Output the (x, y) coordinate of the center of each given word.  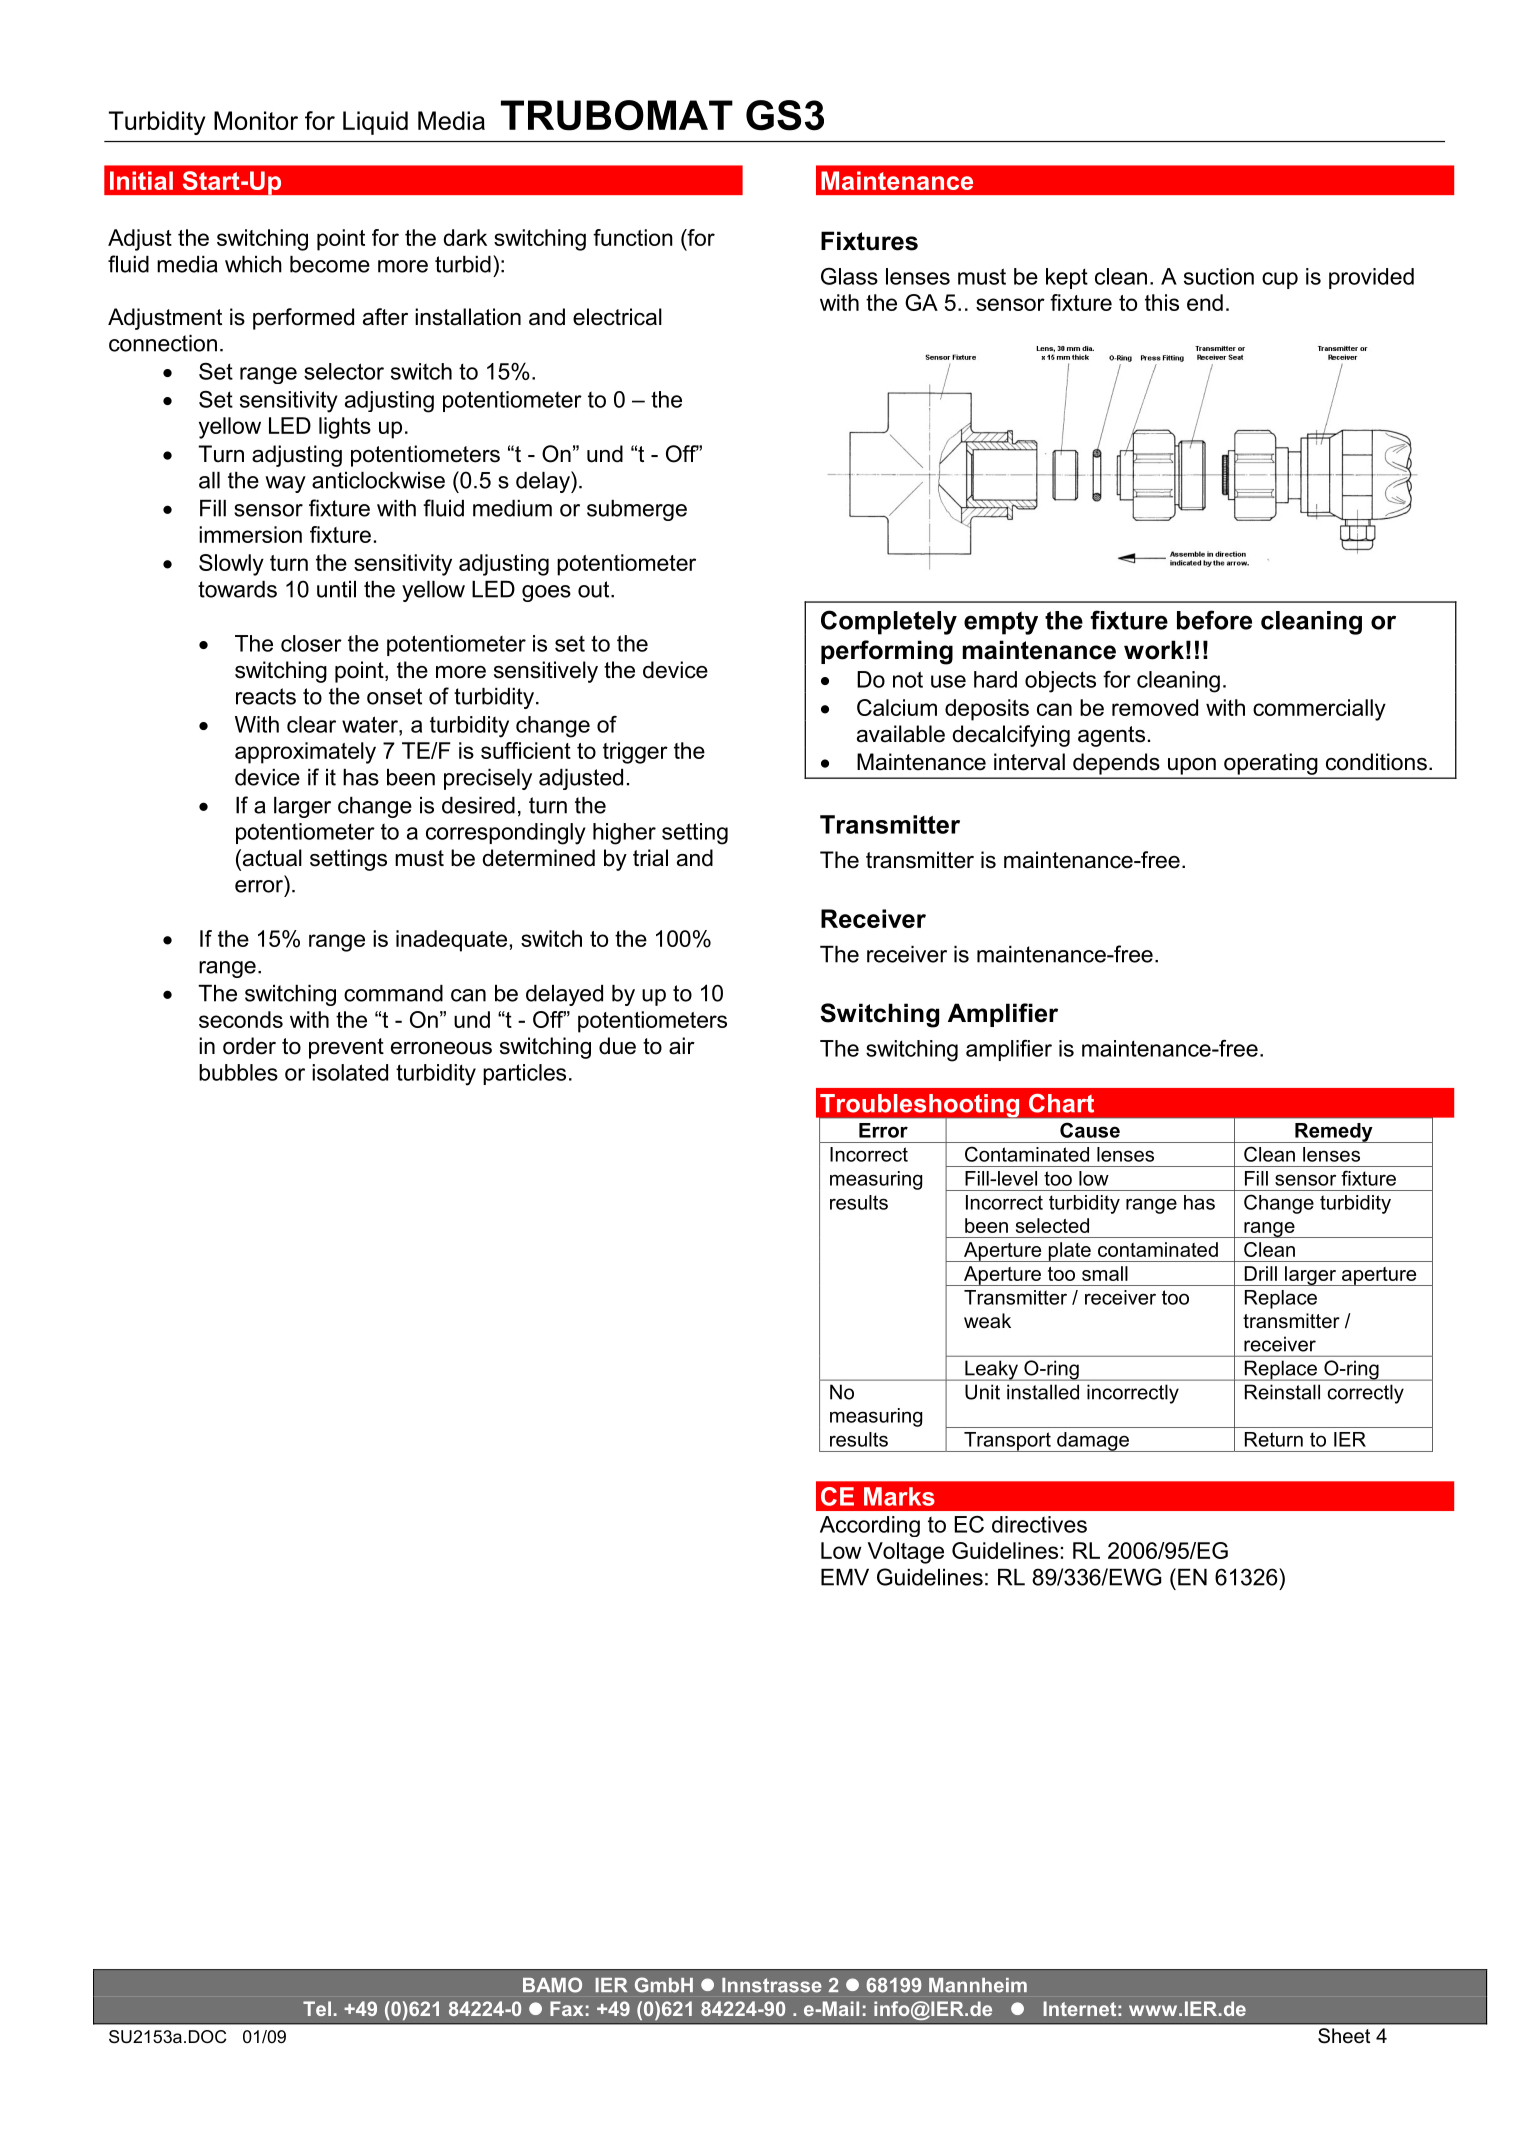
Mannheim (978, 1985)
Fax (566, 2008)
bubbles (238, 1072)
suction (1219, 276)
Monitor (256, 120)
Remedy (1334, 1133)
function (633, 237)
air (682, 1046)
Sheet (1344, 2036)
